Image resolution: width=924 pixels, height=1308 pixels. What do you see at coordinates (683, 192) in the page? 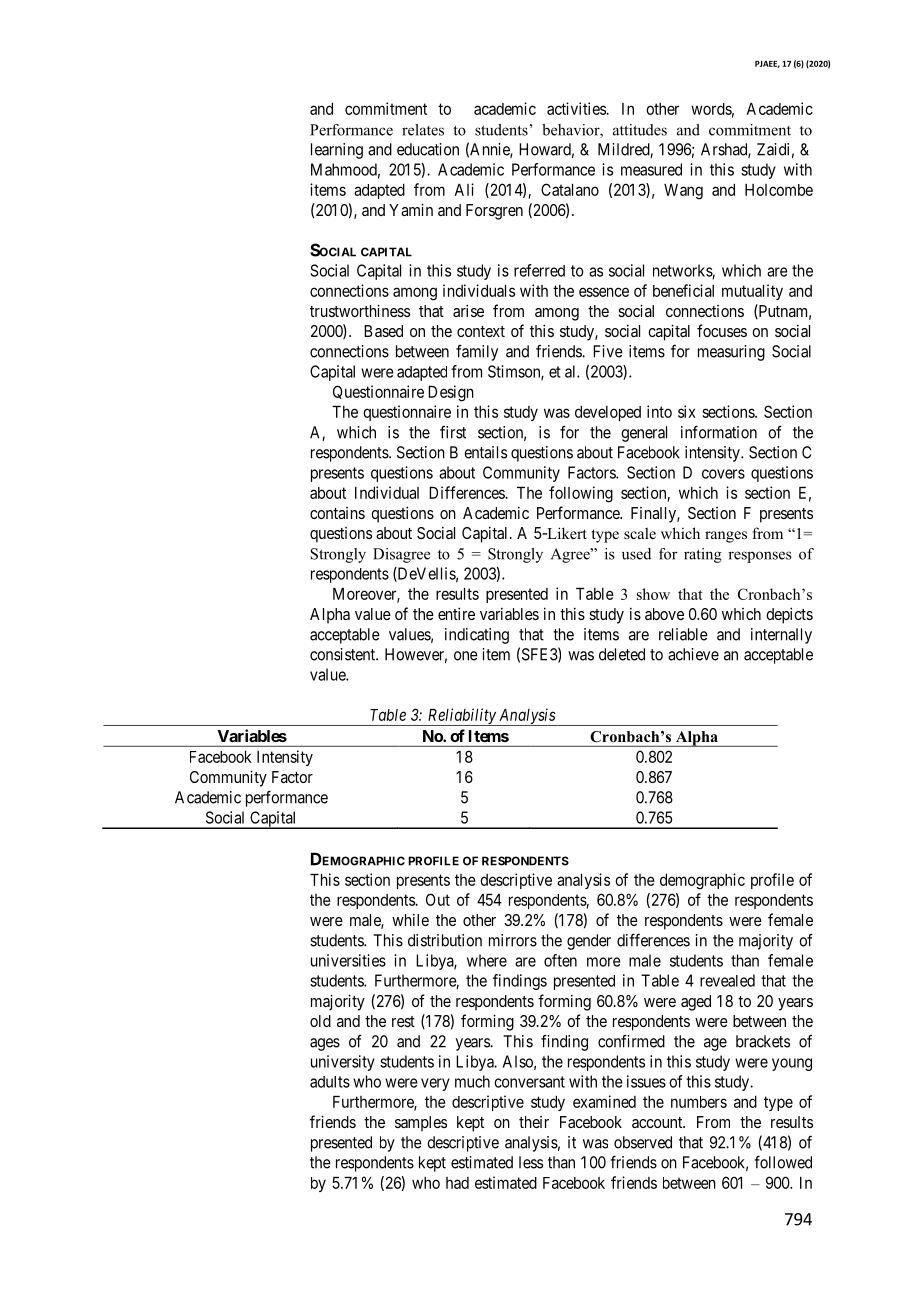
I see `Wang` at bounding box center [683, 192].
